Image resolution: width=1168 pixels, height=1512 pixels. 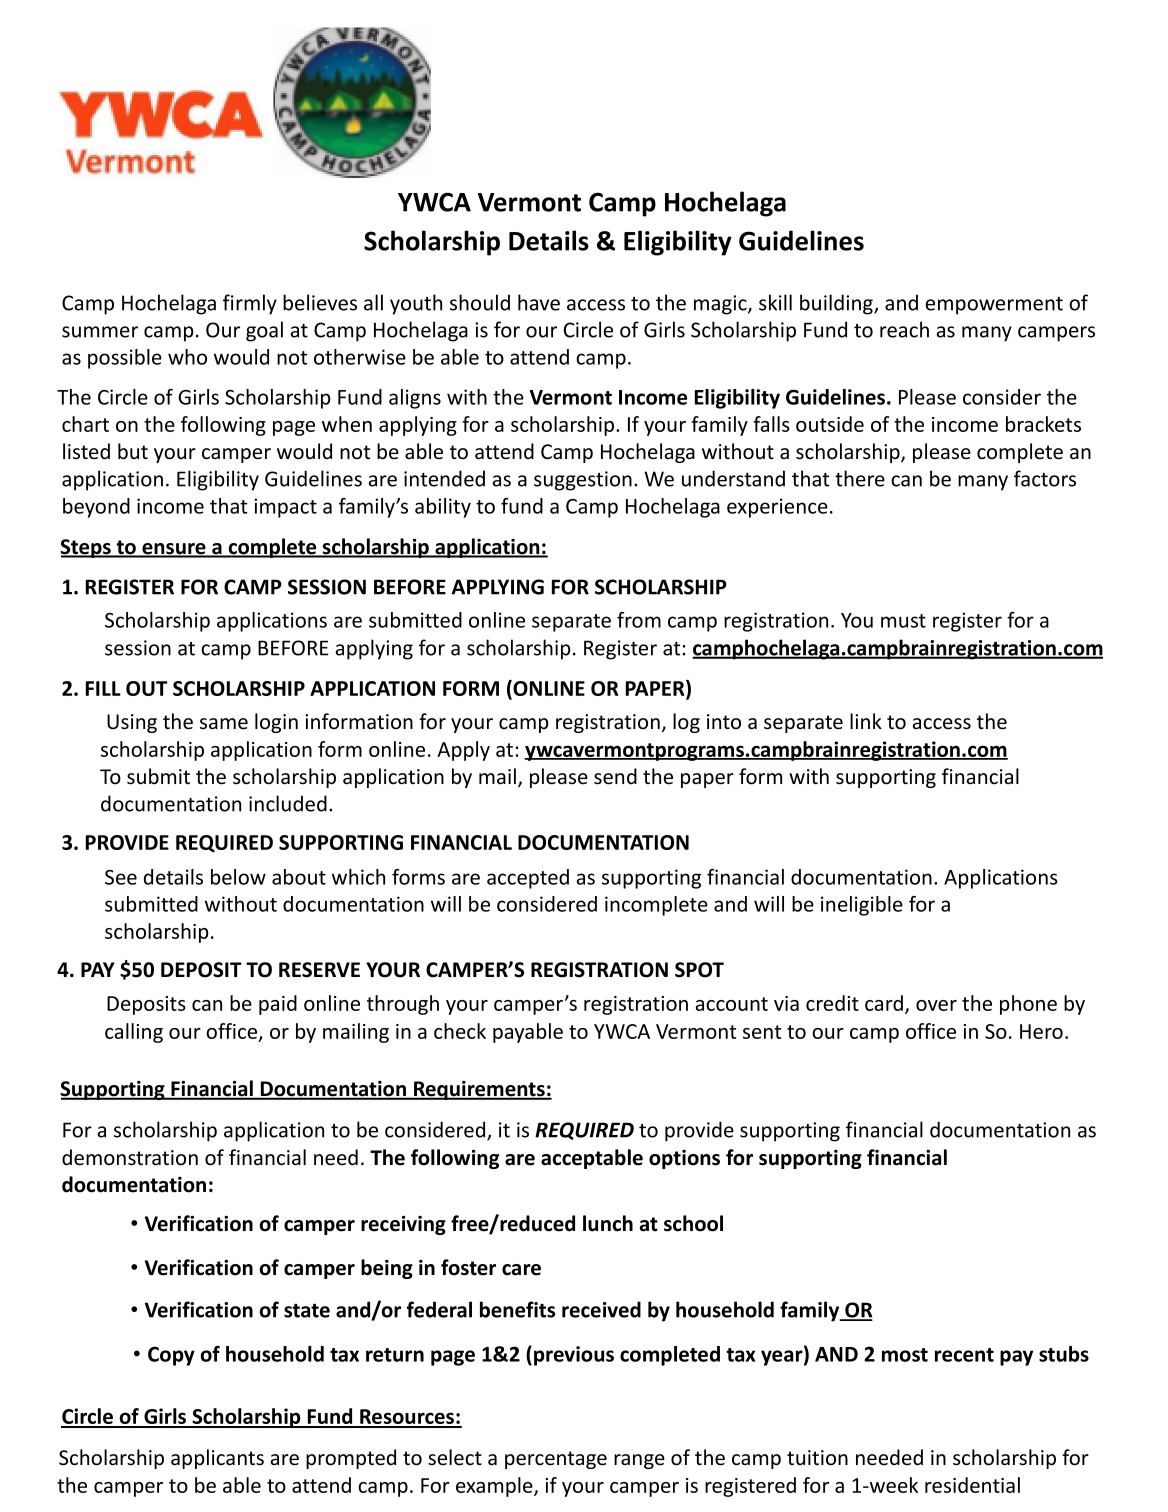 What do you see at coordinates (217, 1459) in the screenshot?
I see `applicants` at bounding box center [217, 1459].
